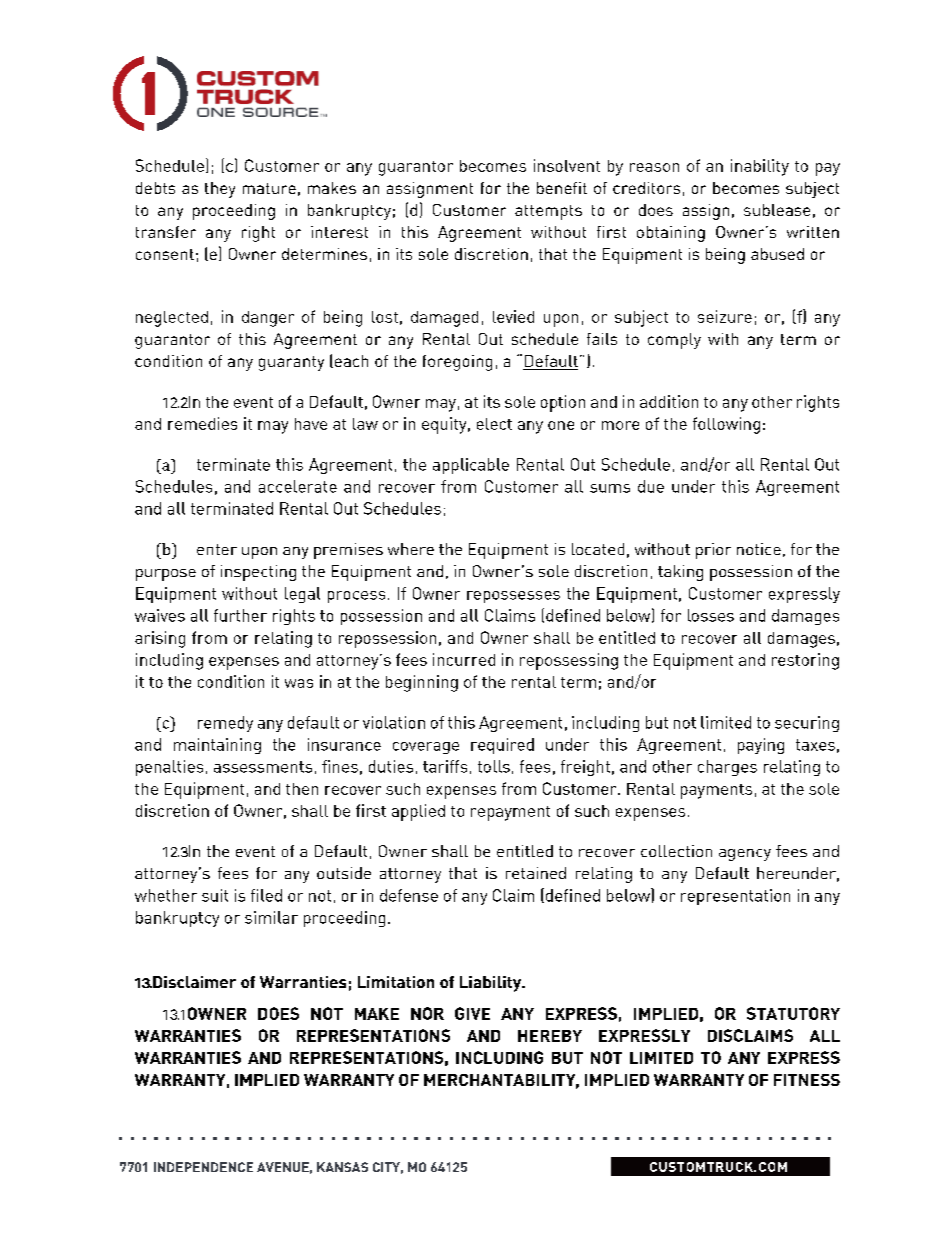  I want to click on further, so click(240, 615).
